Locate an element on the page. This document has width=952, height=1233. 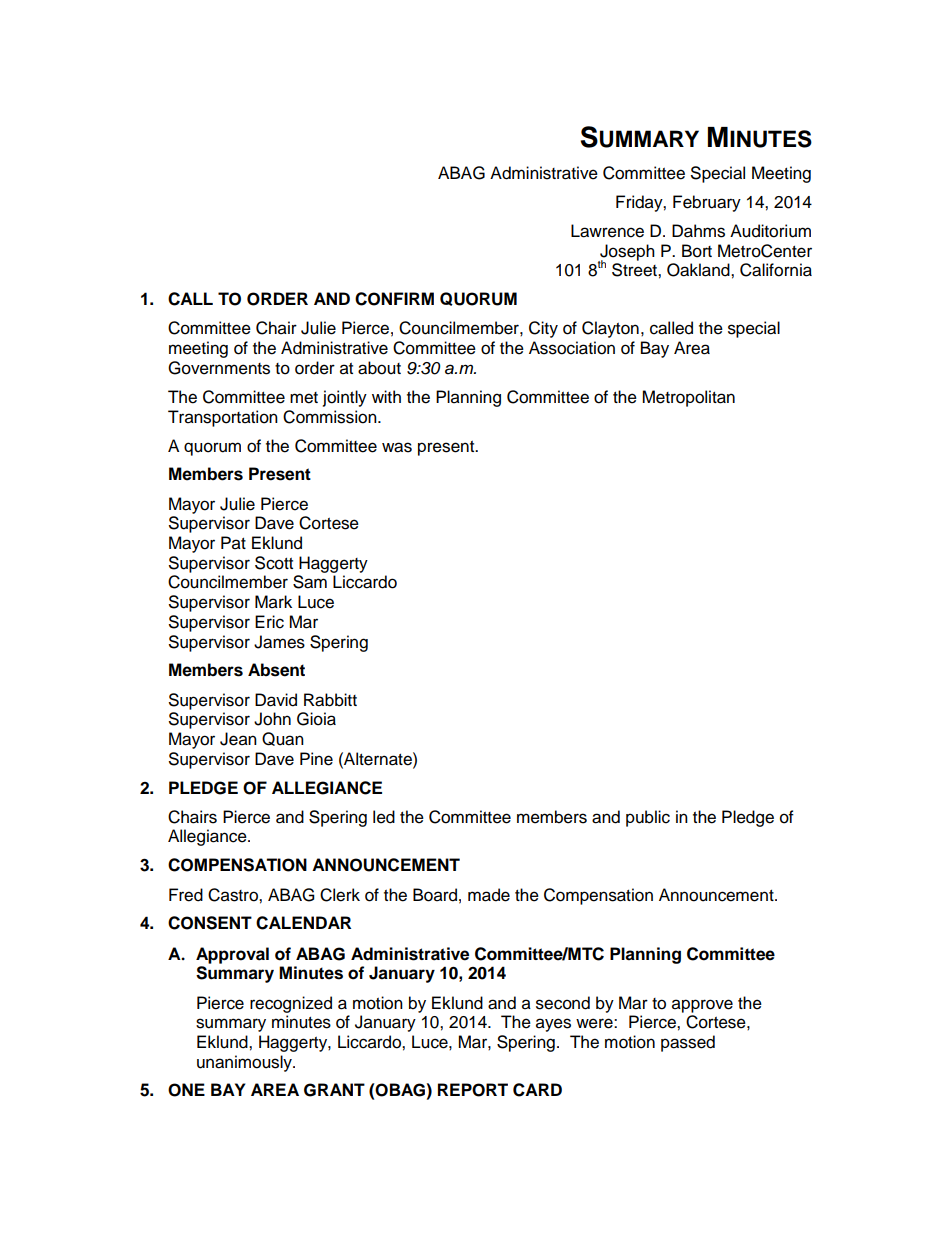
Bort is located at coordinates (697, 251).
